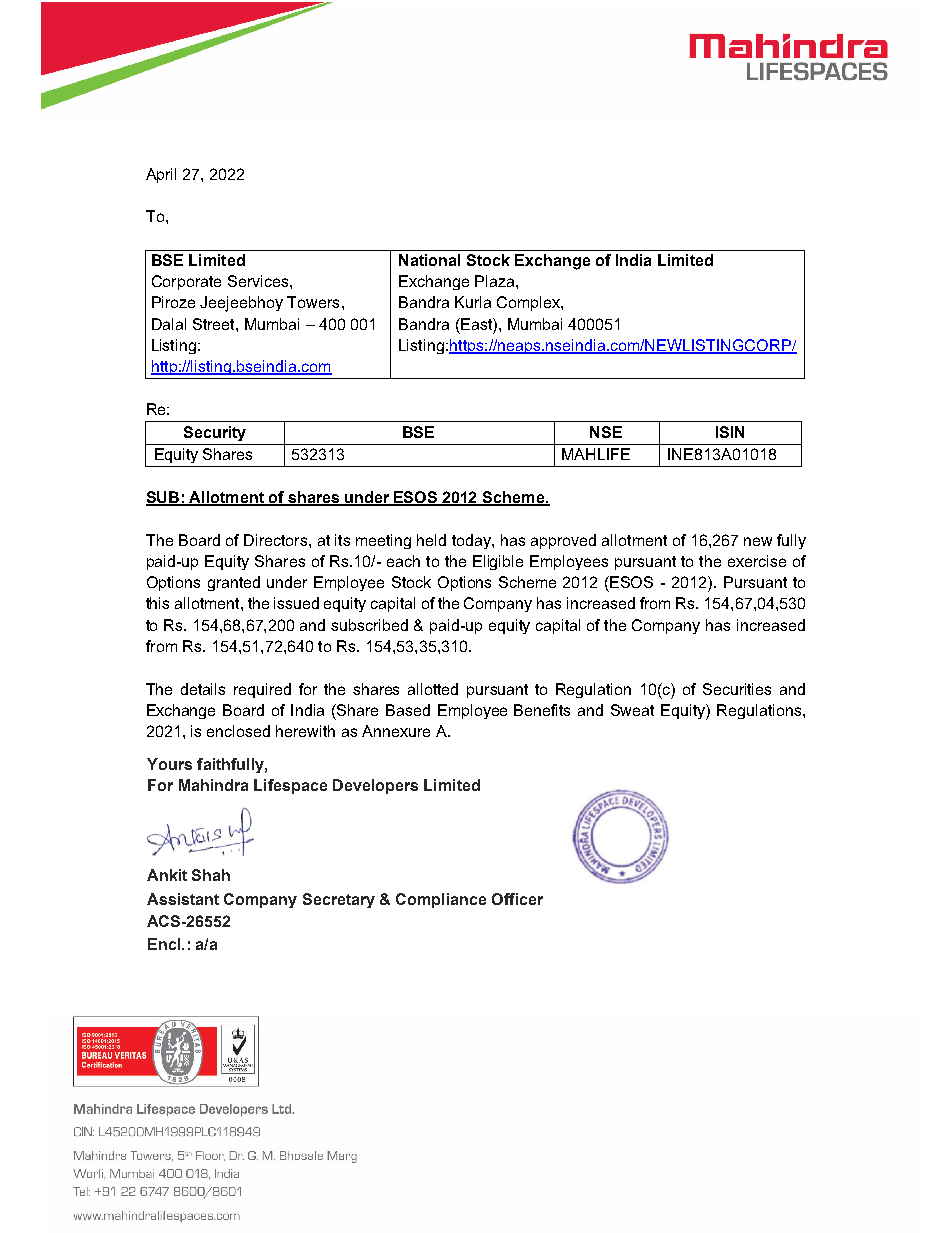 The width and height of the page is (952, 1233). Describe the element at coordinates (441, 900) in the page. I see `Compliance` at that location.
